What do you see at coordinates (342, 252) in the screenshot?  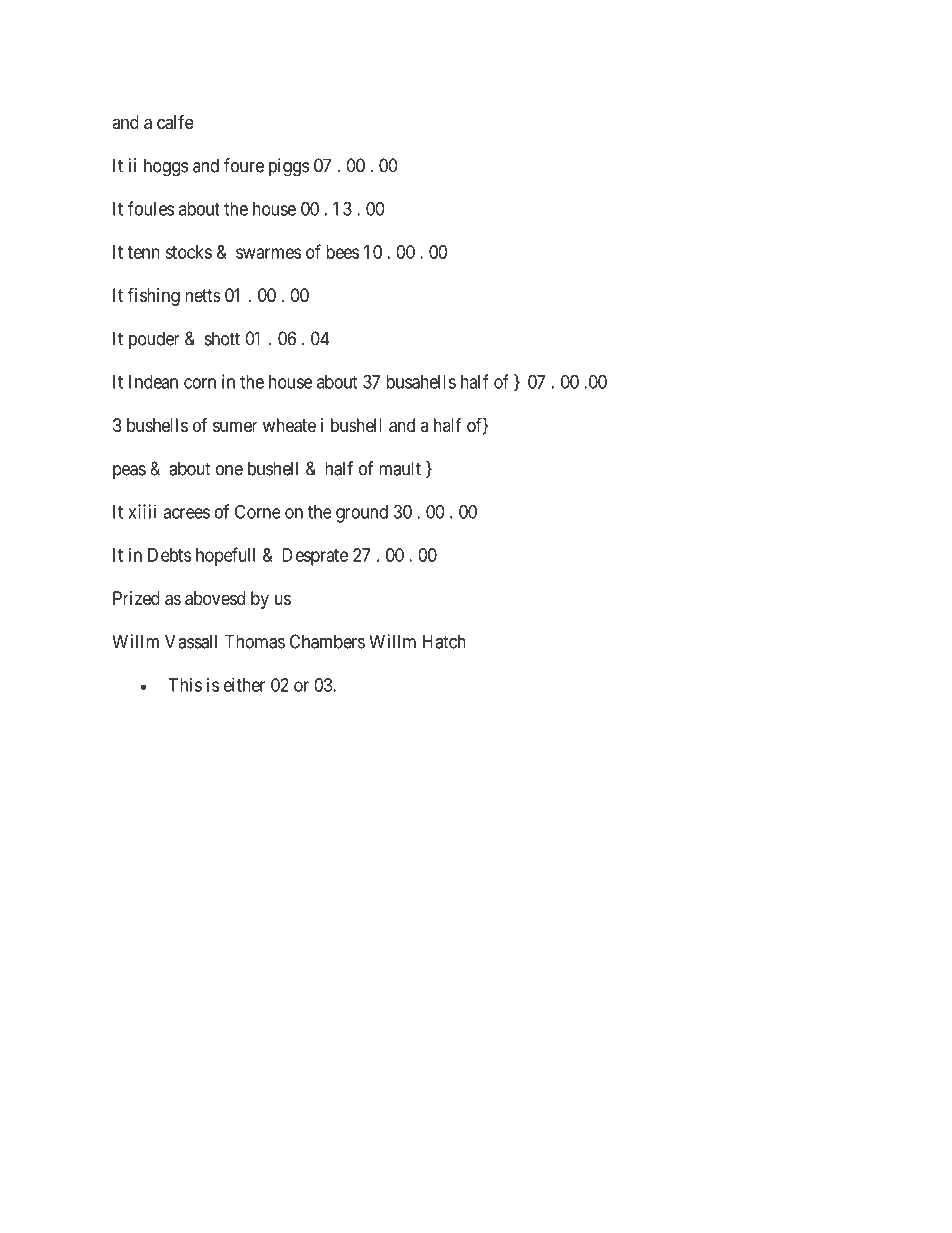 I see `bees` at bounding box center [342, 252].
